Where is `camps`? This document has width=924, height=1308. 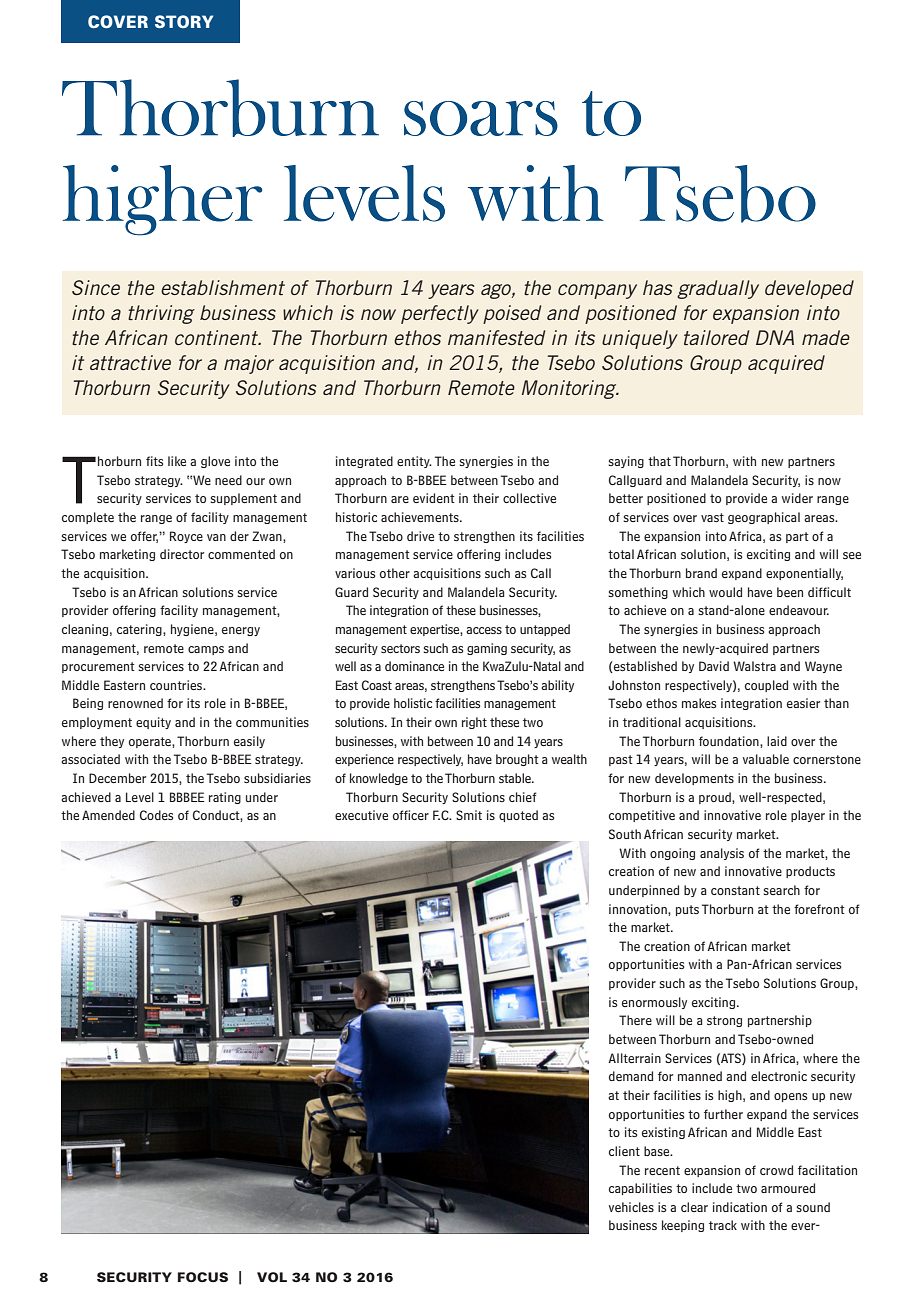
camps is located at coordinates (206, 650).
